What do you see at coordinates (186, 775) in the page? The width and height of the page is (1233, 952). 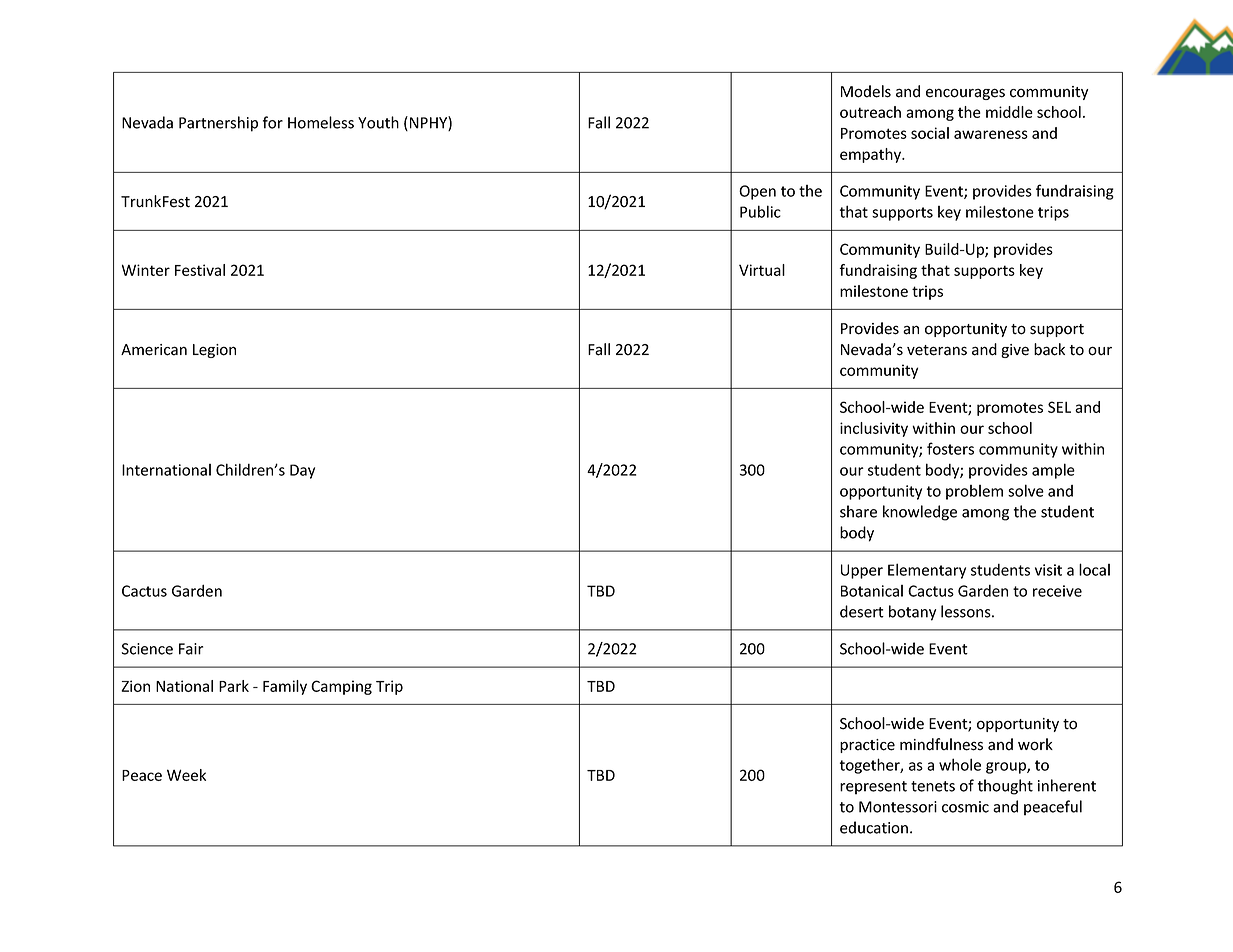 I see `Week` at bounding box center [186, 775].
